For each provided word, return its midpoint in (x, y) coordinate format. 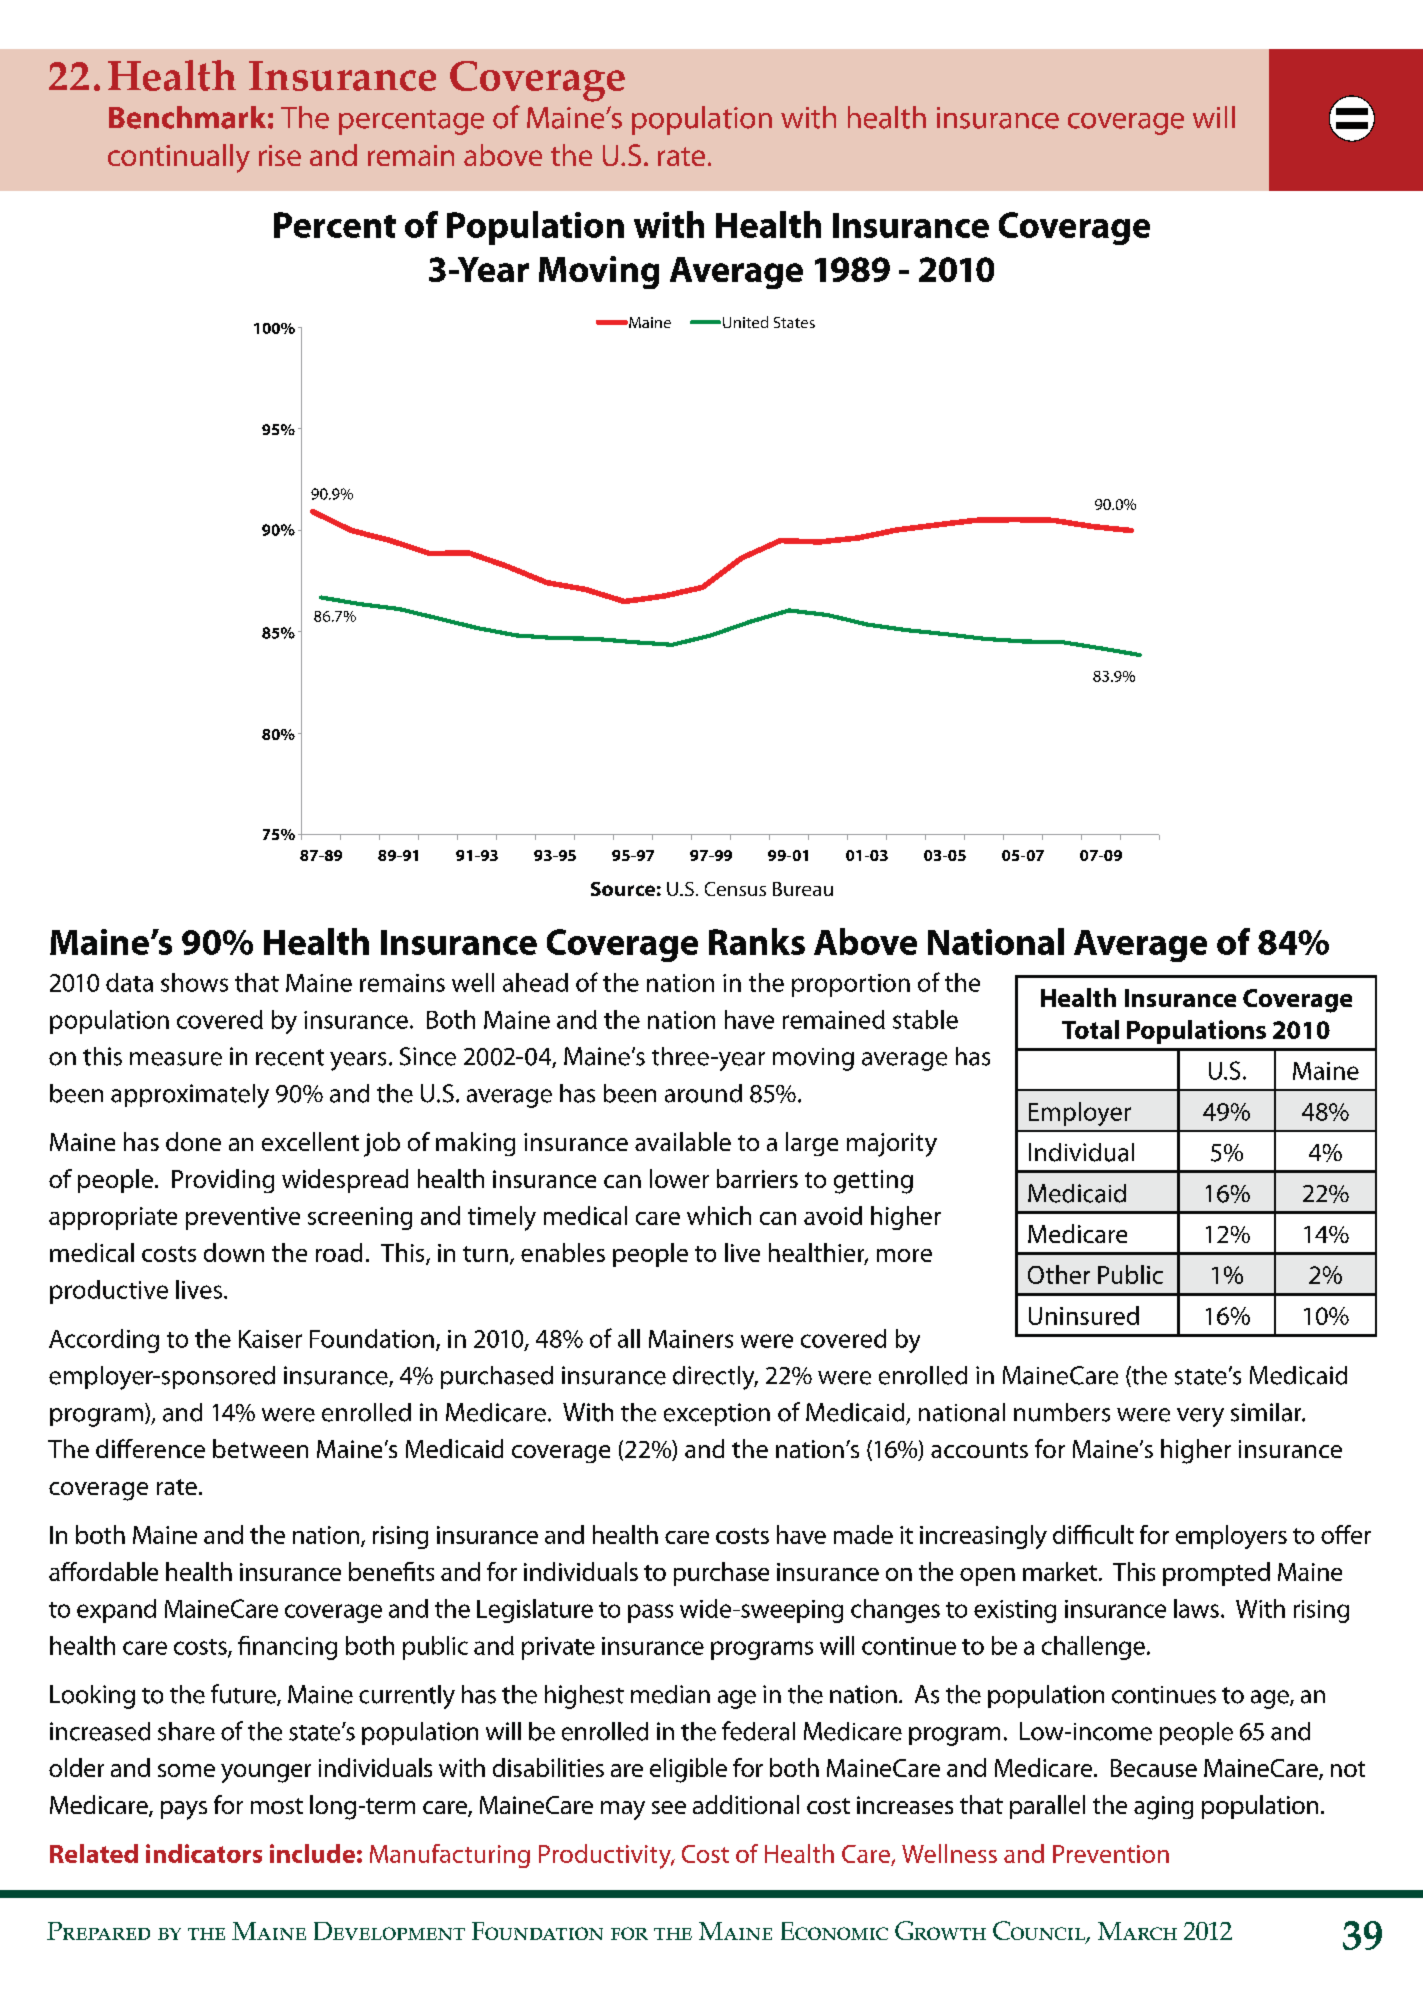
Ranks (757, 941)
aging (1163, 1808)
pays (184, 1810)
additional (746, 1804)
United (745, 322)
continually (179, 158)
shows (194, 982)
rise (280, 155)
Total (1090, 1029)
